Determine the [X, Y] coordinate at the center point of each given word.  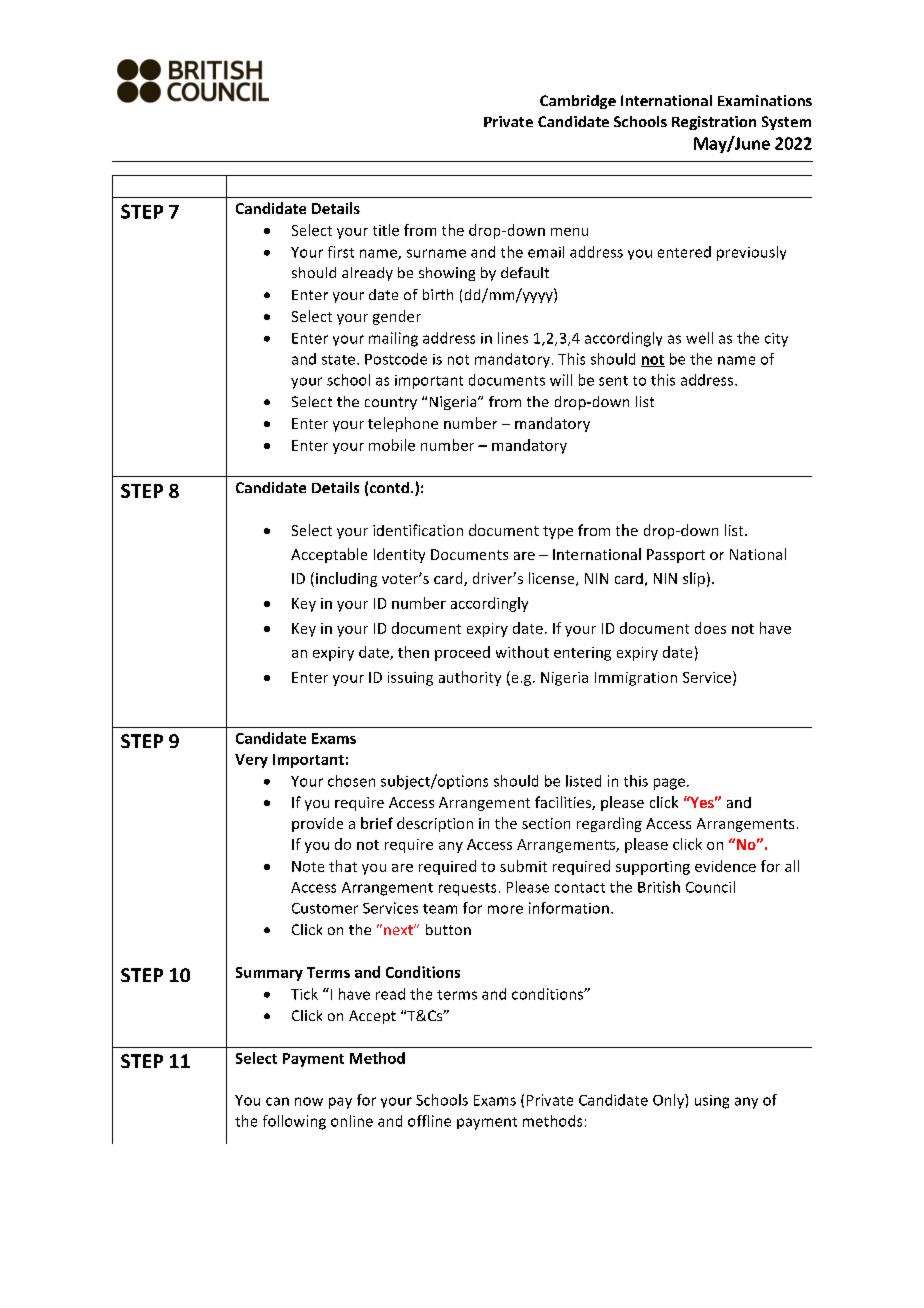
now [309, 1101]
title [386, 230]
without [522, 652]
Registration [714, 123]
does [710, 628]
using [712, 1102]
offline [429, 1121]
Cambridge [578, 102]
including [346, 579]
